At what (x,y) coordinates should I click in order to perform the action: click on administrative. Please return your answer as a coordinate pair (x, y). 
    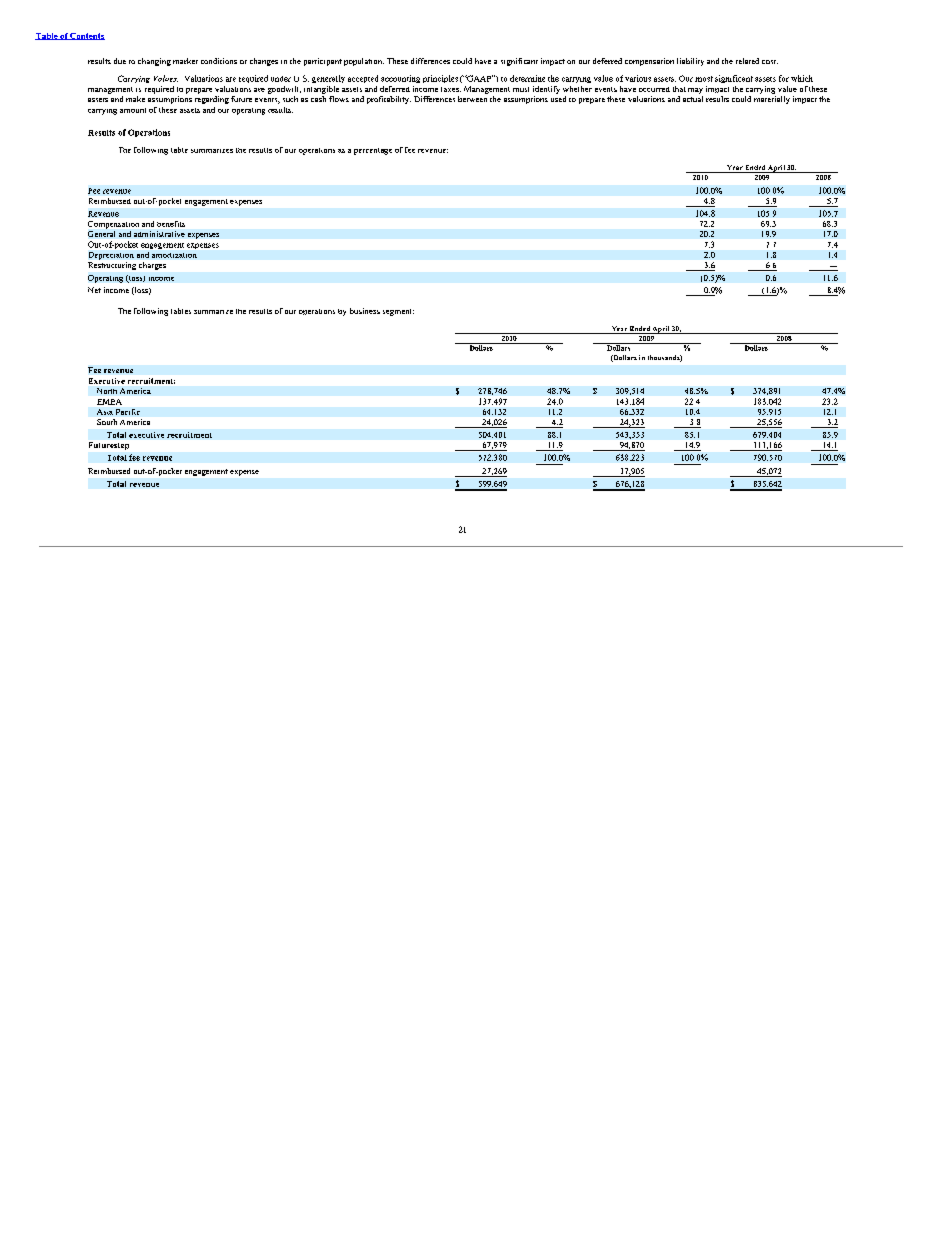
    Looking at the image, I should click on (159, 234).
